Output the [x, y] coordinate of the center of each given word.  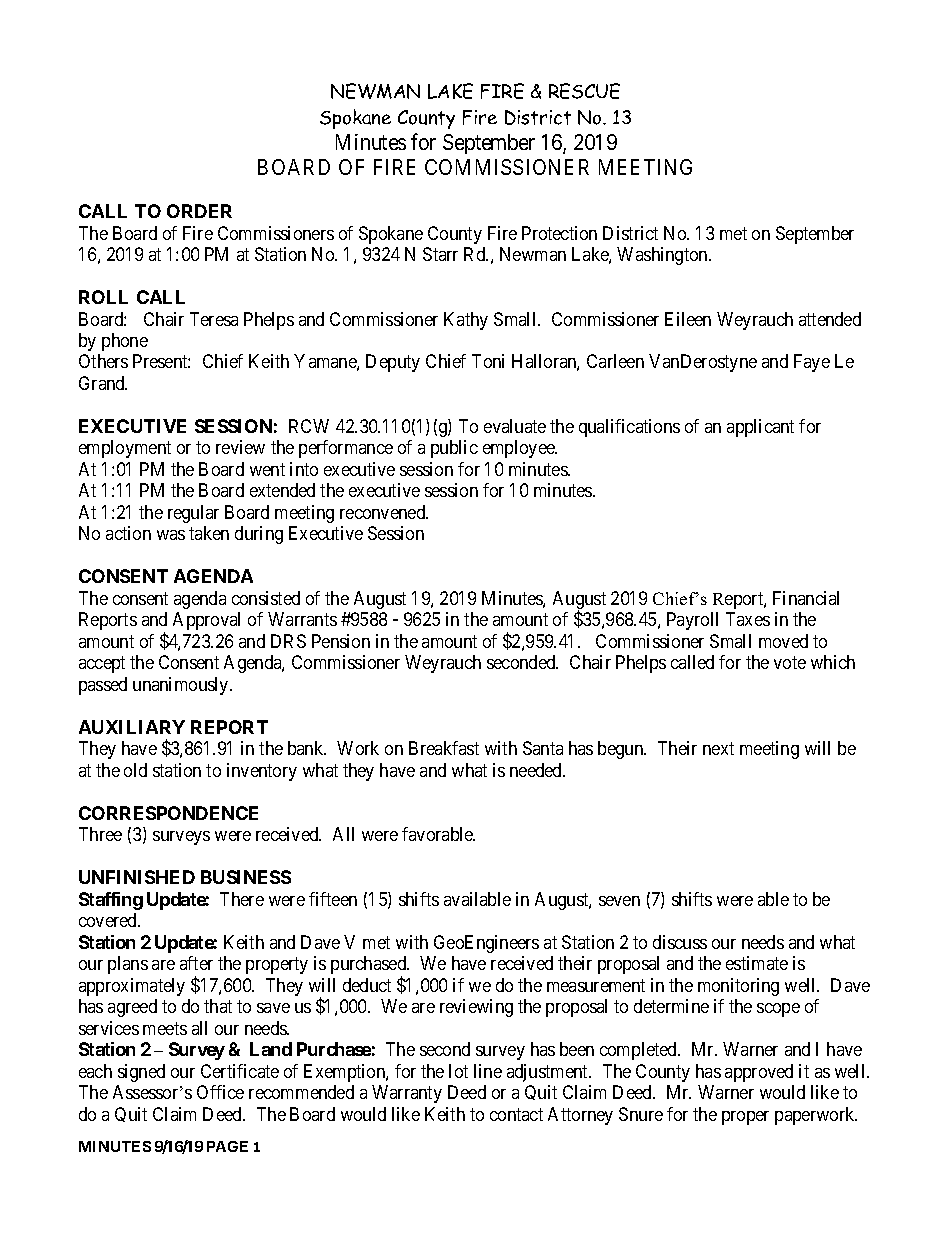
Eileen [688, 319]
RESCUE [584, 91]
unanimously [182, 686]
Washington [663, 256]
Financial [806, 598]
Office [220, 1092]
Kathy [466, 321]
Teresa [214, 319]
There [242, 899]
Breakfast [444, 748]
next [718, 749]
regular [193, 514]
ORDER [199, 211]
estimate [757, 963]
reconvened [384, 512]
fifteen [333, 899]
